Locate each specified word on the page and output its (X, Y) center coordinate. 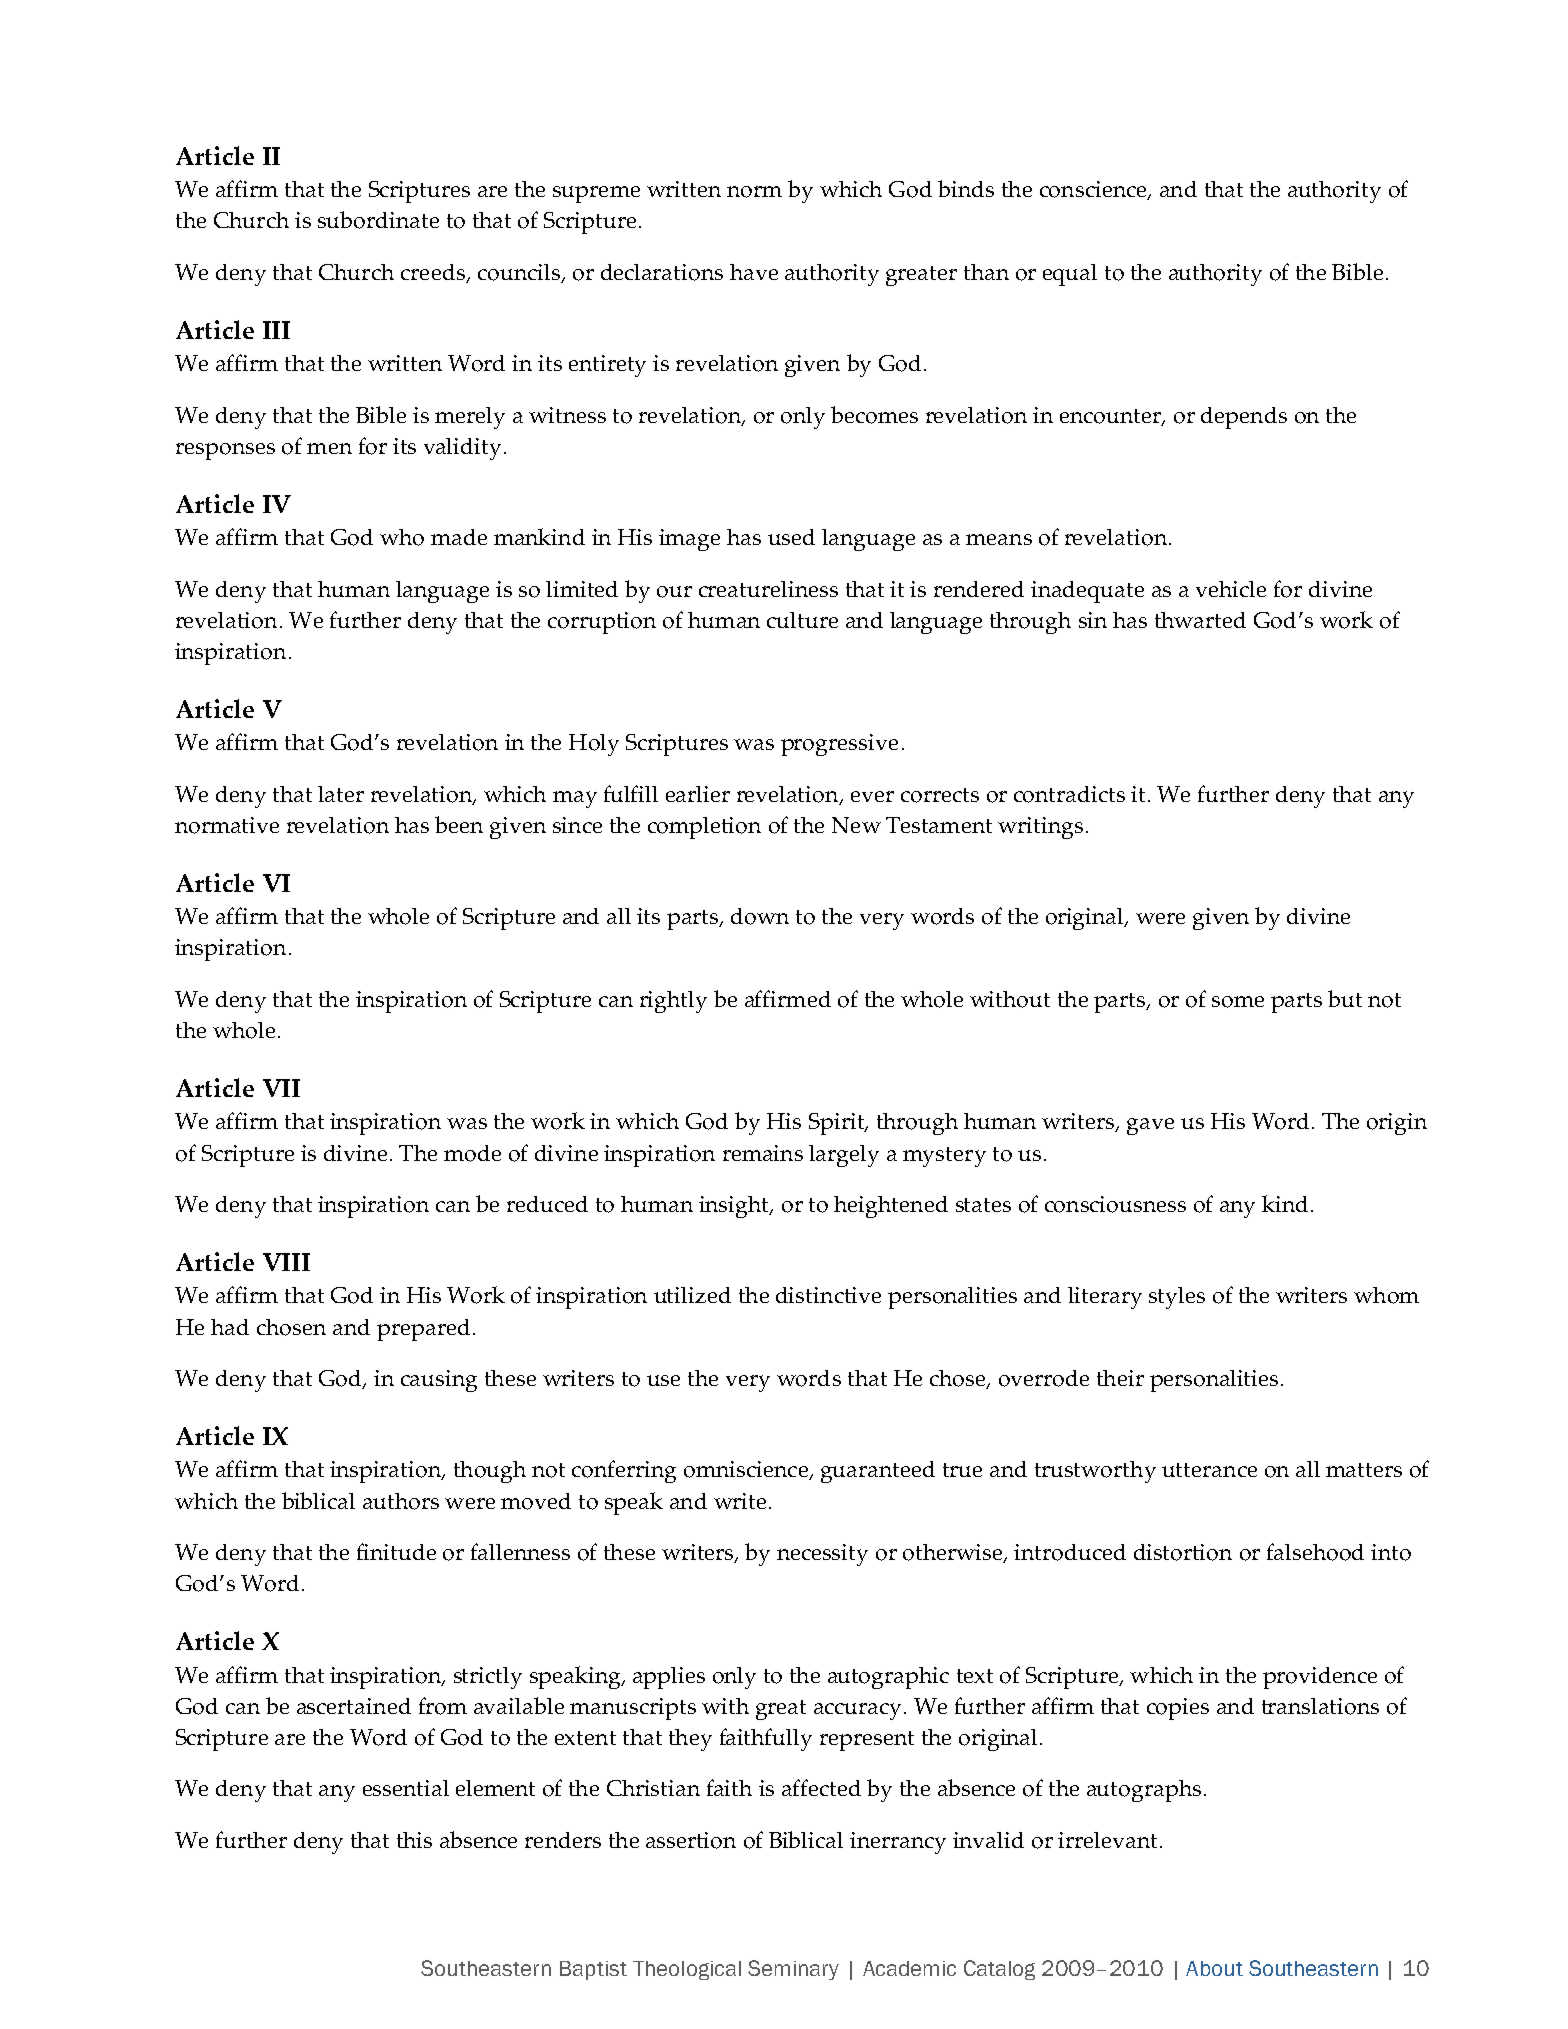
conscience (1094, 190)
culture (802, 620)
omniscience (747, 1470)
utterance (1209, 1470)
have (754, 272)
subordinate (378, 220)
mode (472, 1153)
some (1238, 1002)
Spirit (837, 1124)
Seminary (793, 1970)
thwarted (1200, 620)
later (341, 794)
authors (401, 1501)
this (414, 1840)
